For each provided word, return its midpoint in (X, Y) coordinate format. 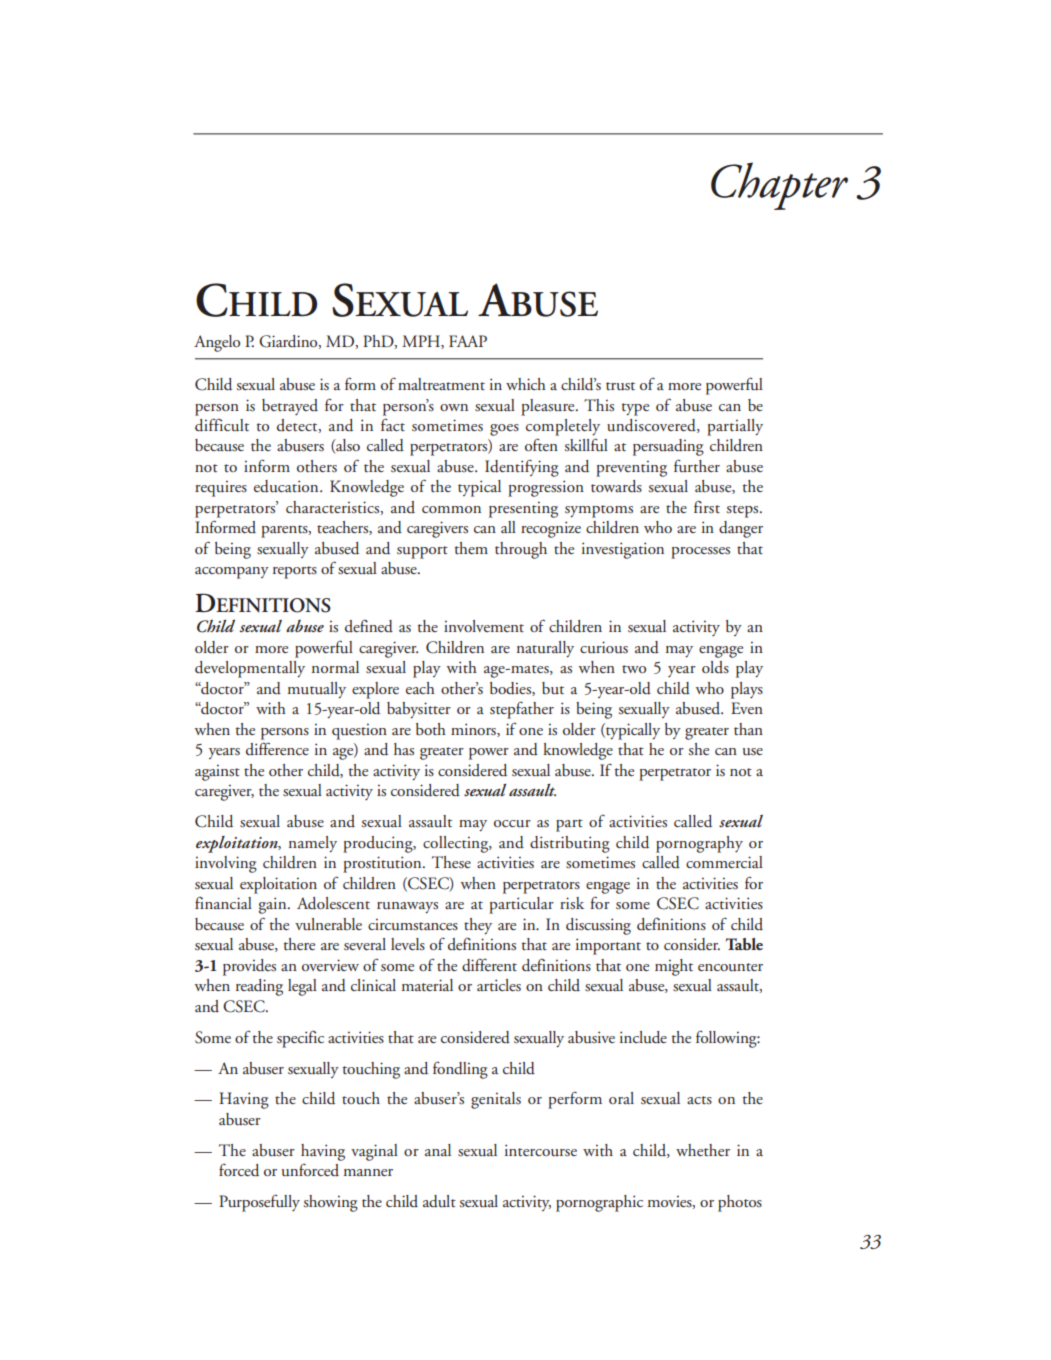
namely (313, 844)
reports (295, 572)
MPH (422, 342)
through (521, 550)
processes (700, 553)
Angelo (217, 343)
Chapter (779, 186)
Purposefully (259, 1203)
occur (512, 823)
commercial (724, 862)
